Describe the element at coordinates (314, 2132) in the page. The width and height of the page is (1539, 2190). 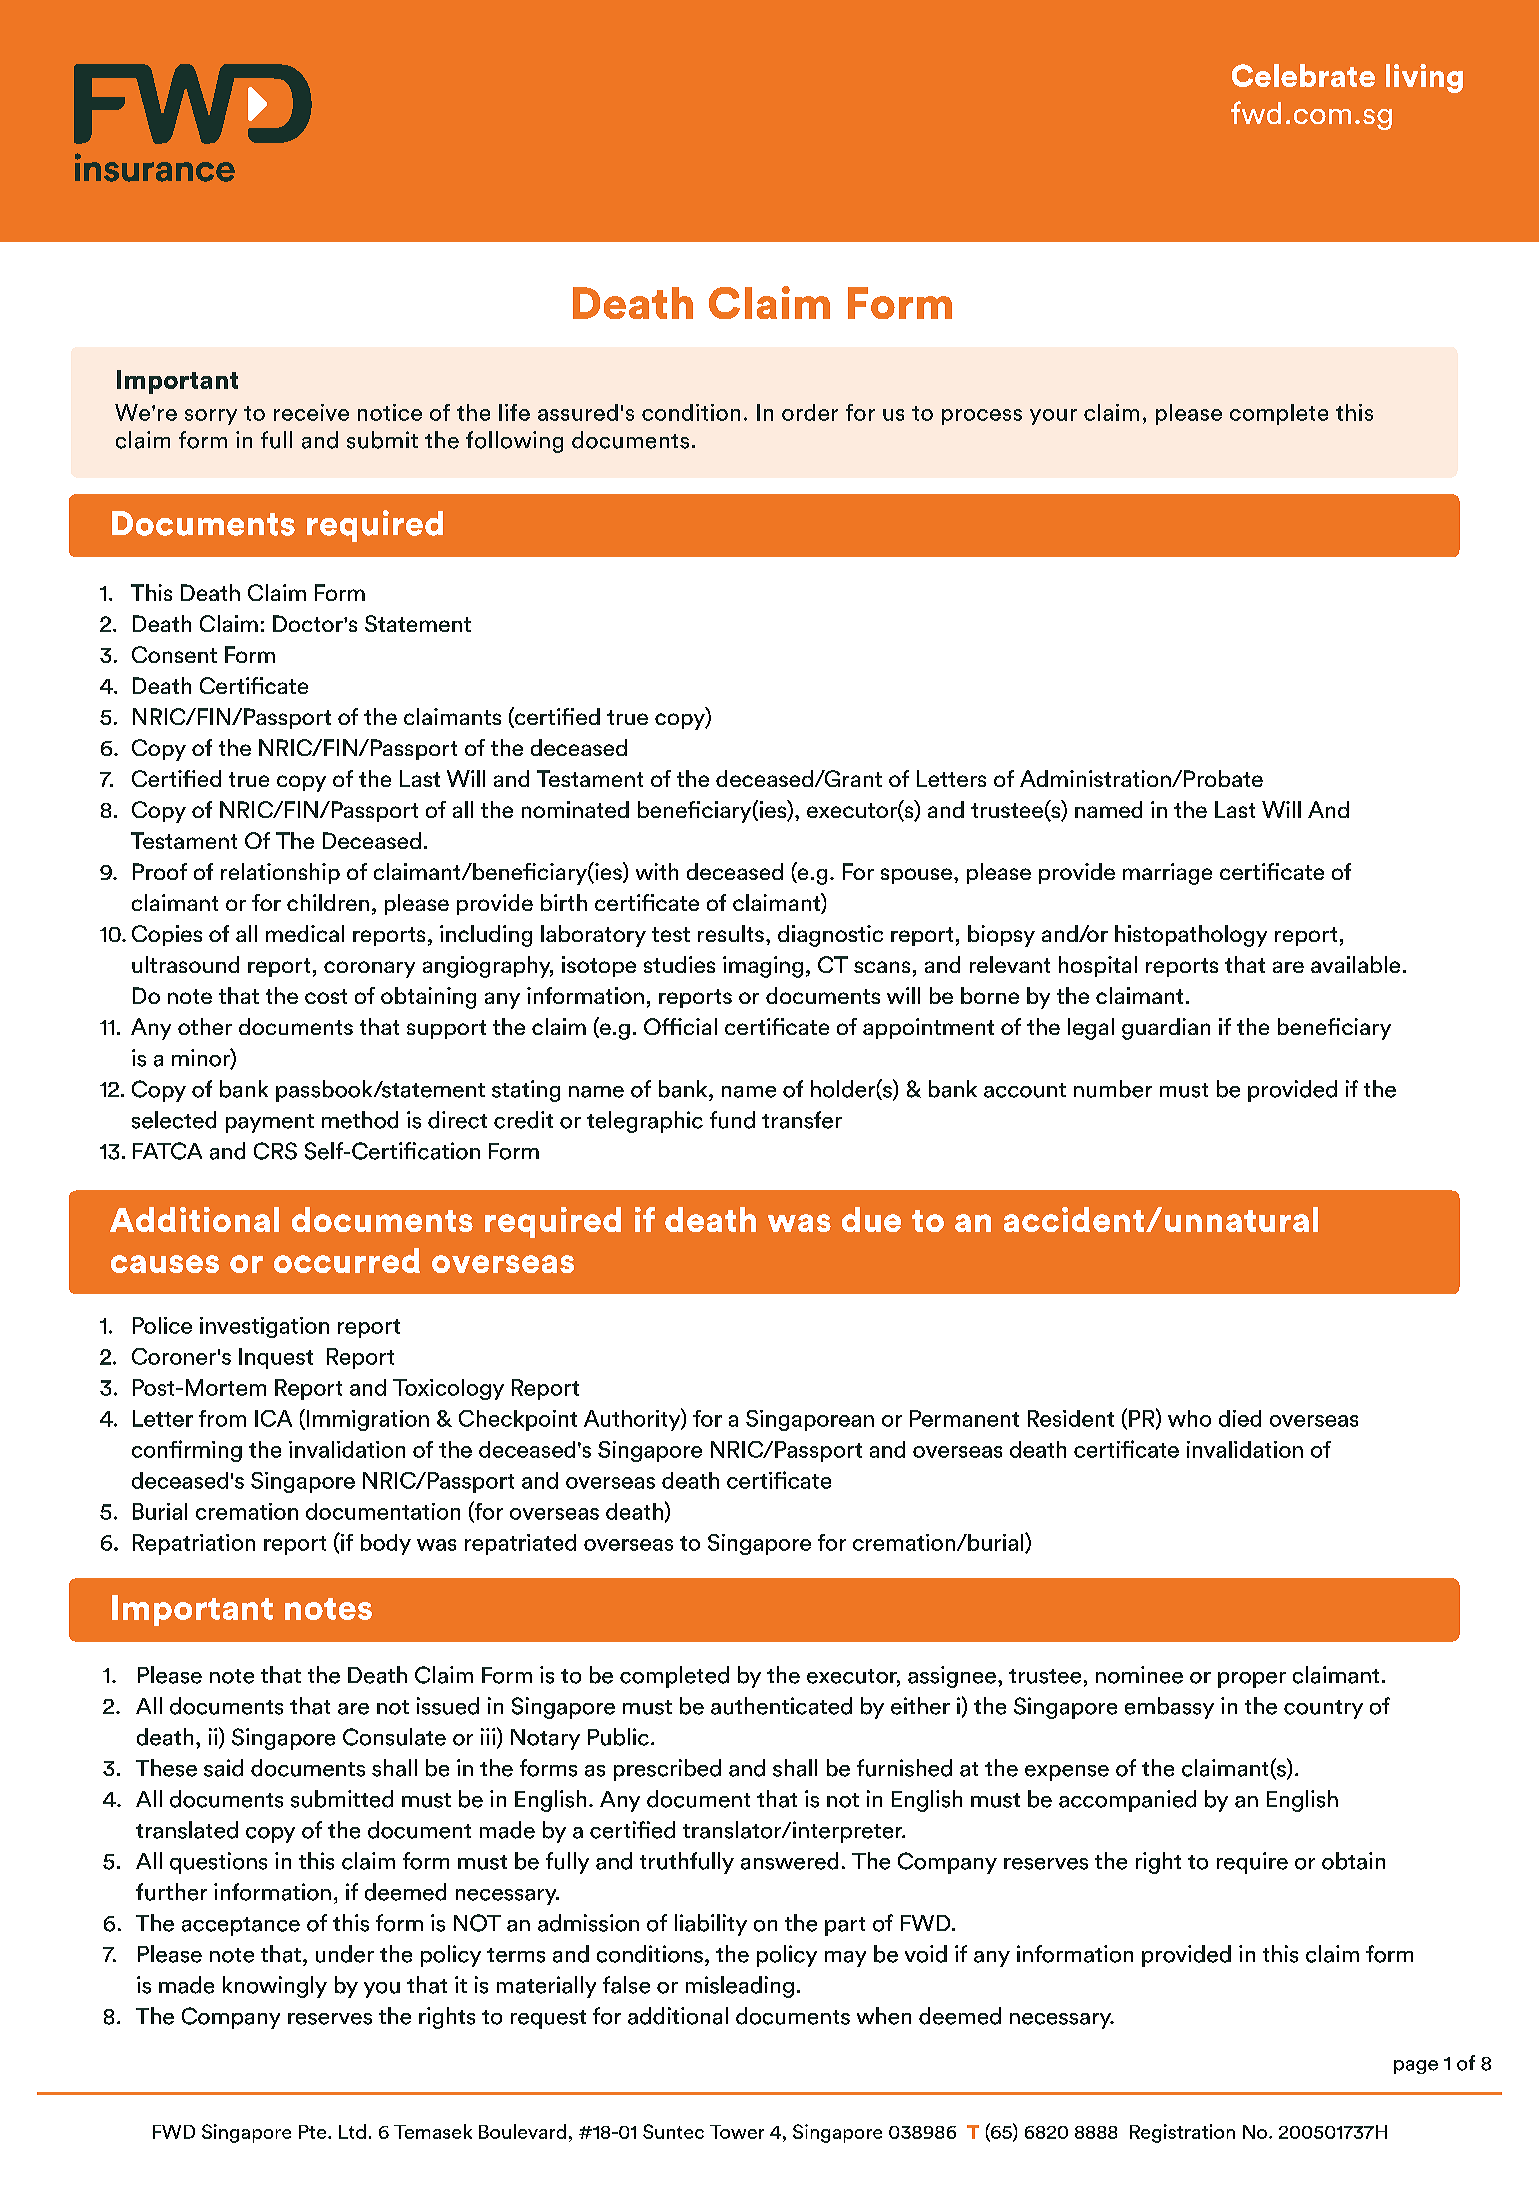
I see `Pte` at that location.
